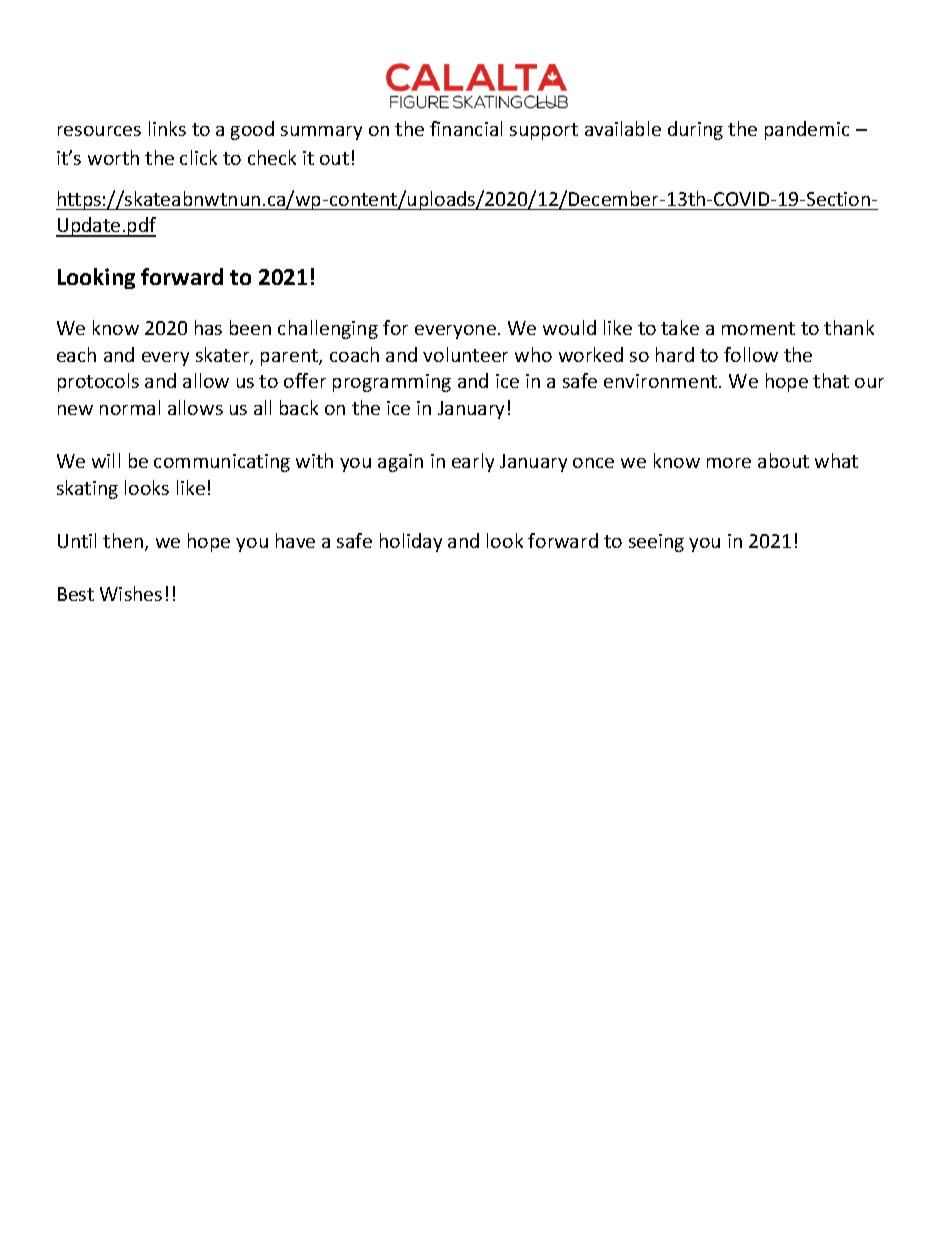  Describe the element at coordinates (466, 128) in the screenshot. I see `financial` at that location.
